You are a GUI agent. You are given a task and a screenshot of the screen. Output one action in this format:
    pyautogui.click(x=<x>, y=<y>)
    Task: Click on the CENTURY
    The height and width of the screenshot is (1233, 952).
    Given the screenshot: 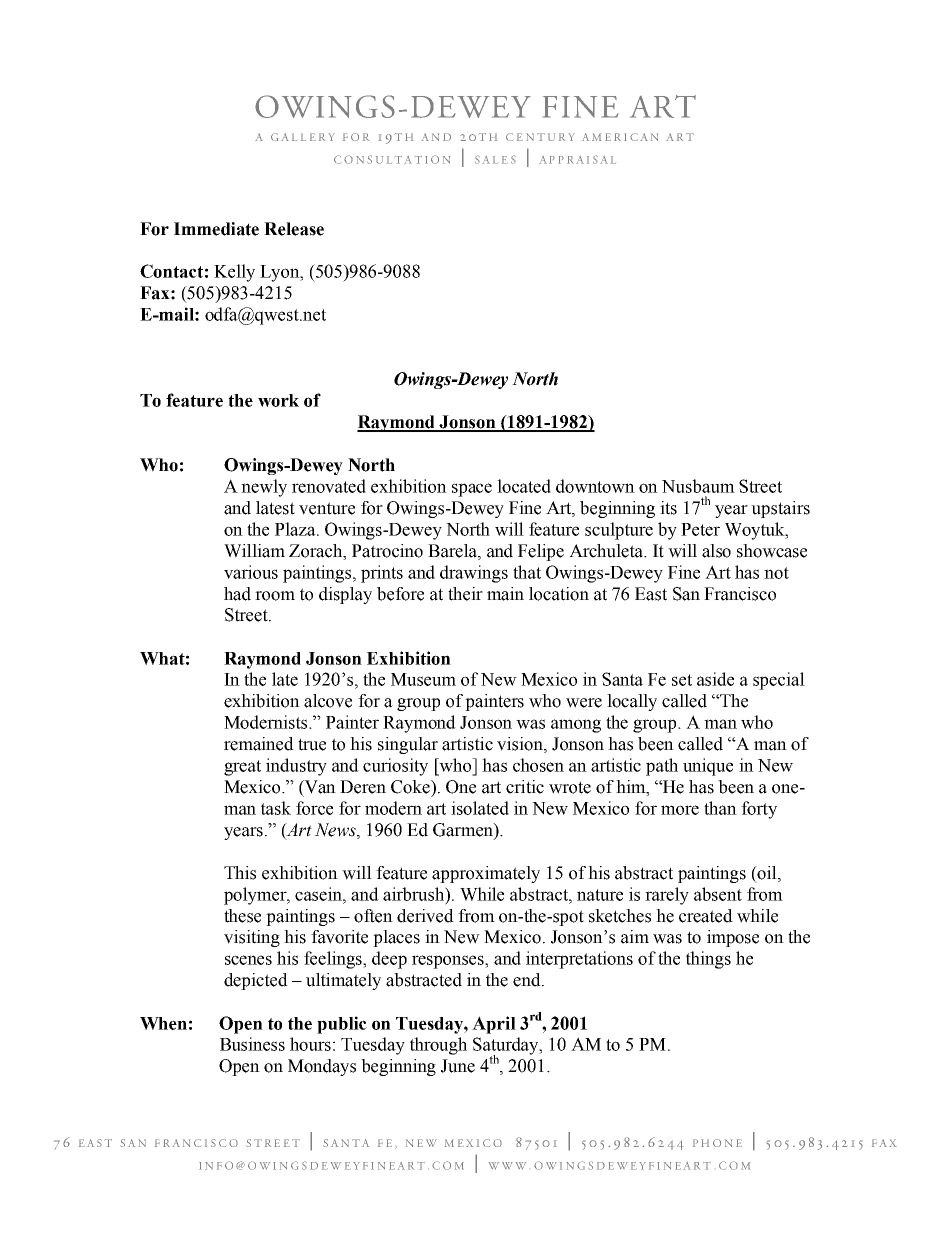 What is the action you would take?
    pyautogui.click(x=540, y=137)
